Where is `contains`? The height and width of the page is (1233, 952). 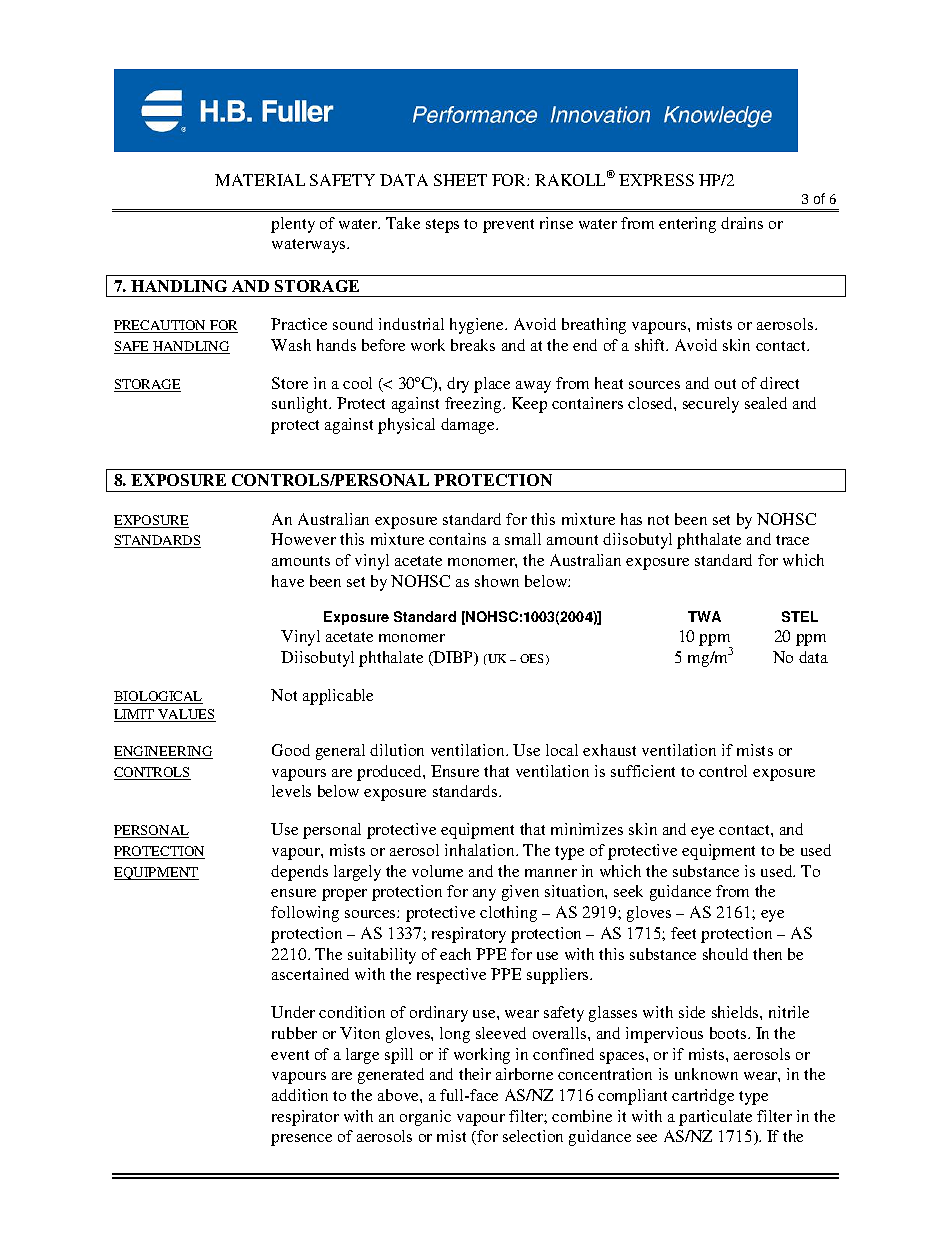
contains is located at coordinates (457, 539).
